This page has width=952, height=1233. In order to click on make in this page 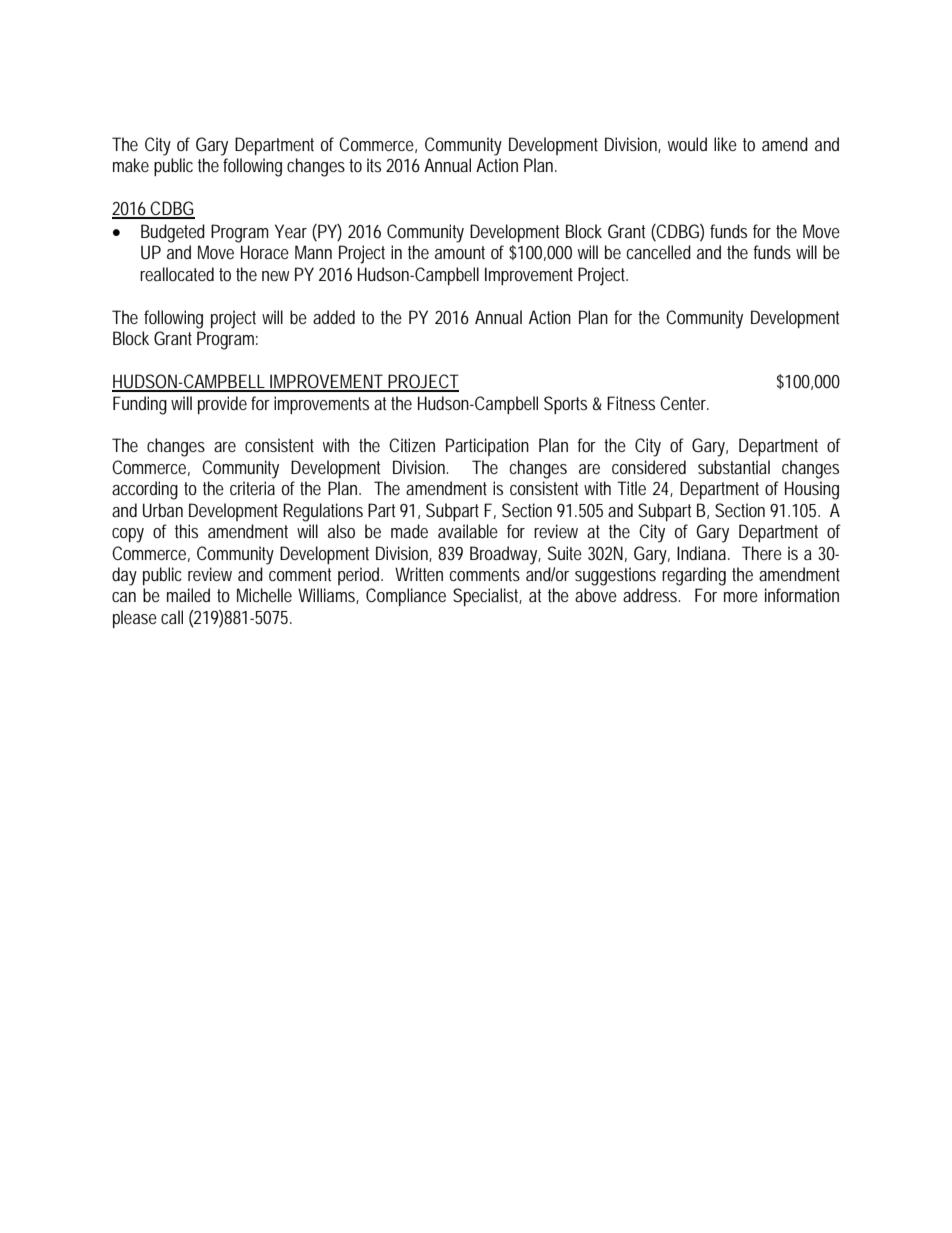, I will do `click(131, 165)`.
